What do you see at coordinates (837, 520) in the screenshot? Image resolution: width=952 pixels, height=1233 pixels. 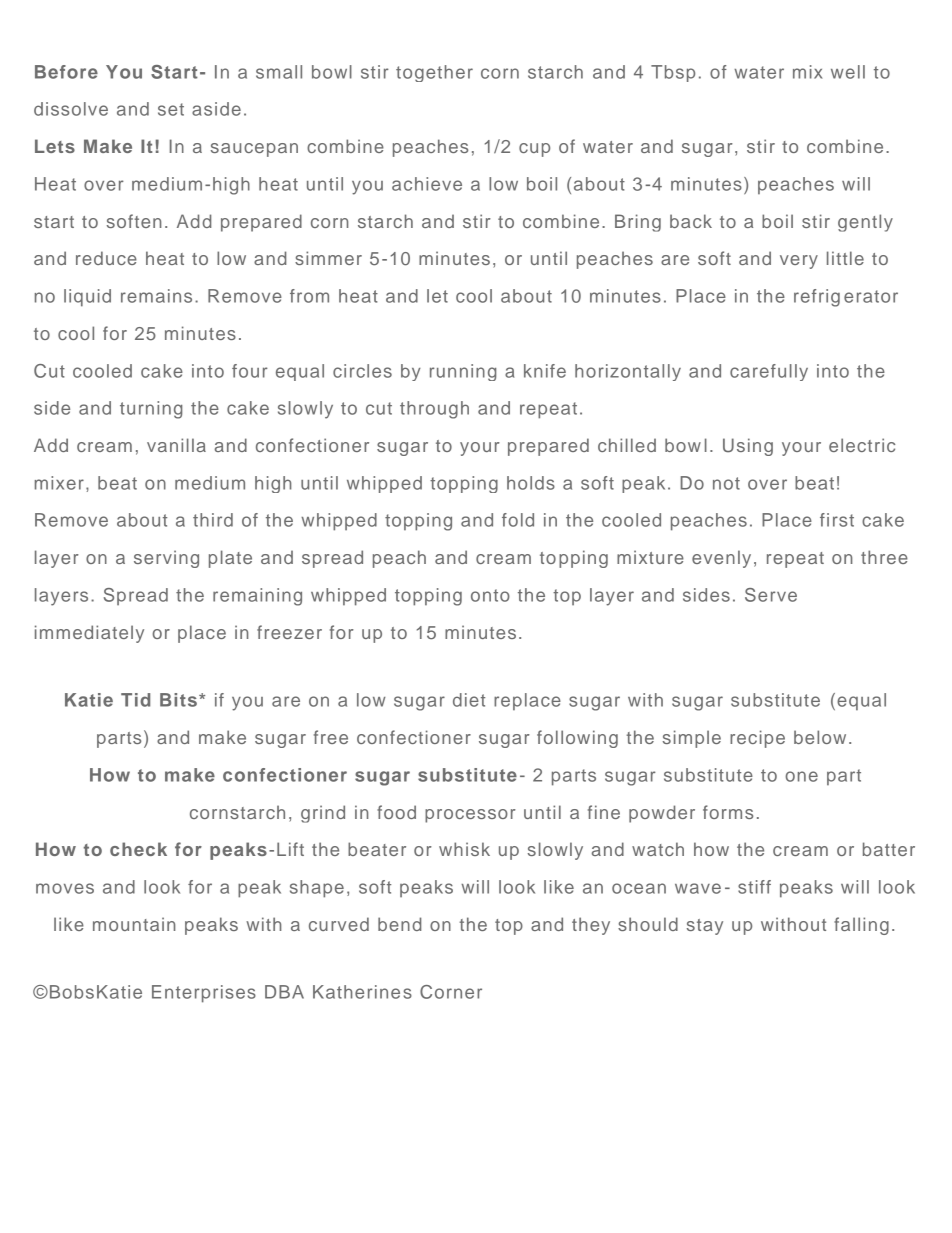 I see `first` at bounding box center [837, 520].
